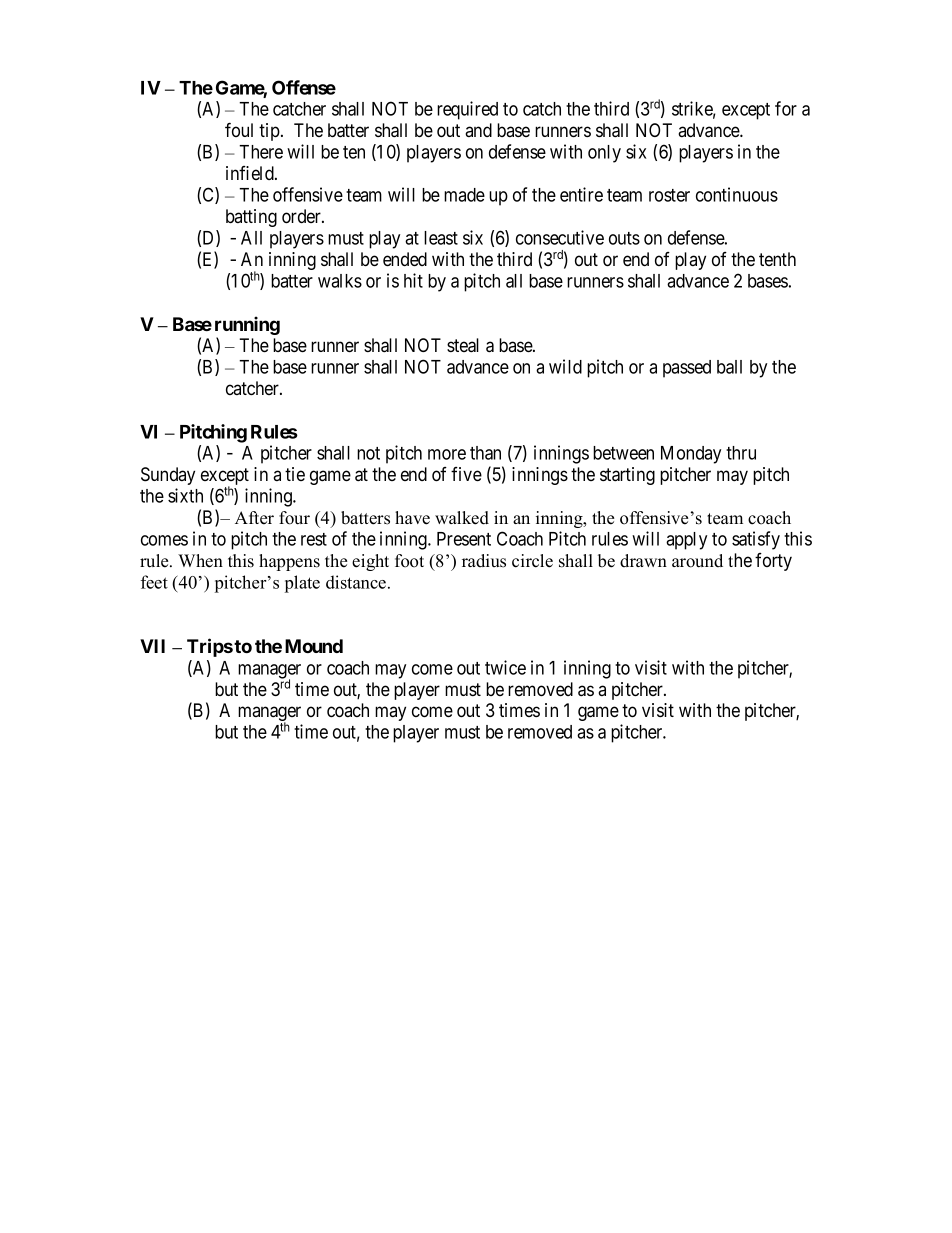  What do you see at coordinates (441, 238) in the screenshot?
I see `least` at bounding box center [441, 238].
